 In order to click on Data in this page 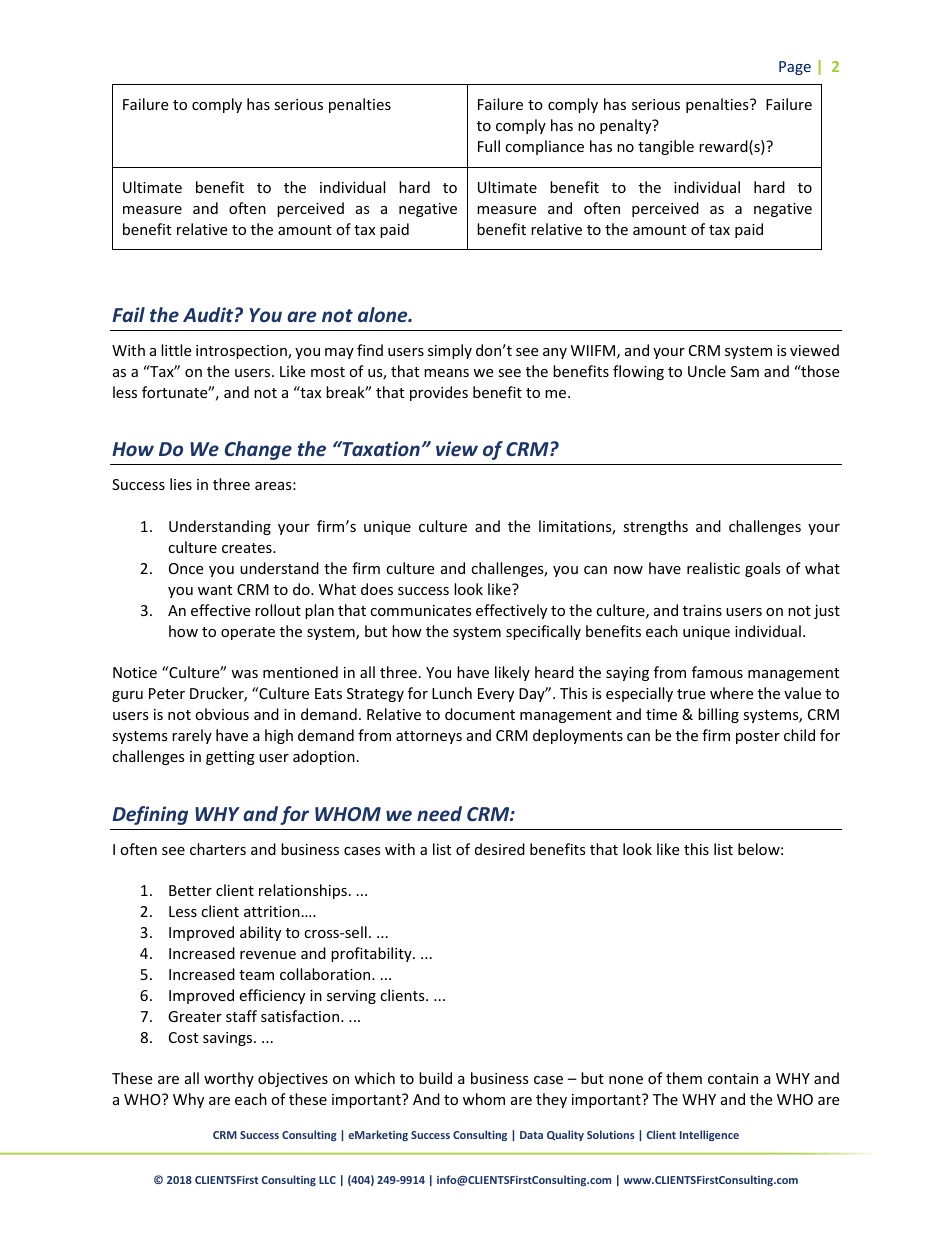, I will do `click(531, 1135)`.
